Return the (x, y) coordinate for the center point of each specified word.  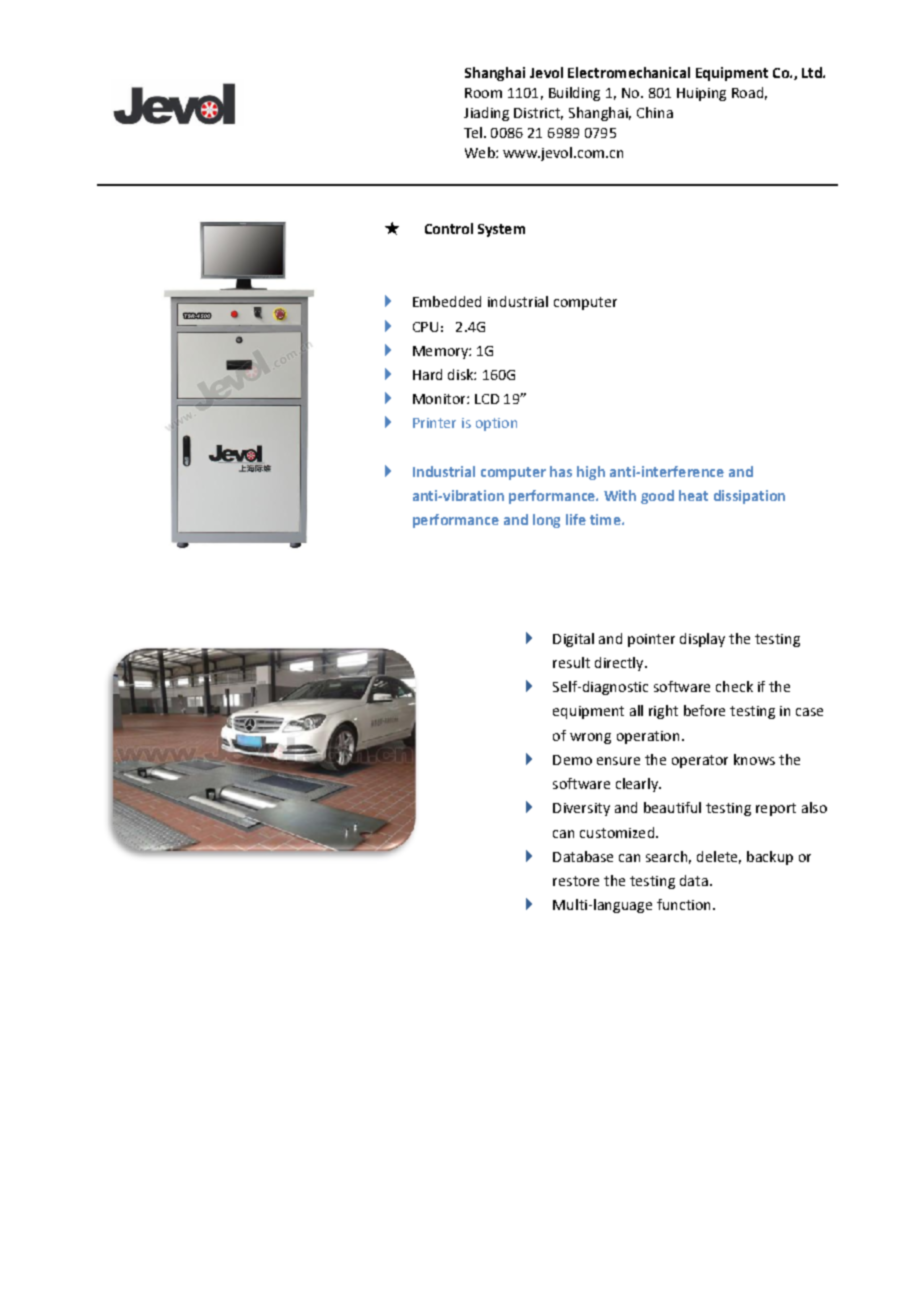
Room (483, 93)
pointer (651, 640)
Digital (573, 640)
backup (770, 858)
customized (617, 832)
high (591, 473)
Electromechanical (629, 72)
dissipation (749, 497)
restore (576, 881)
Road (747, 92)
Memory (441, 352)
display (702, 640)
